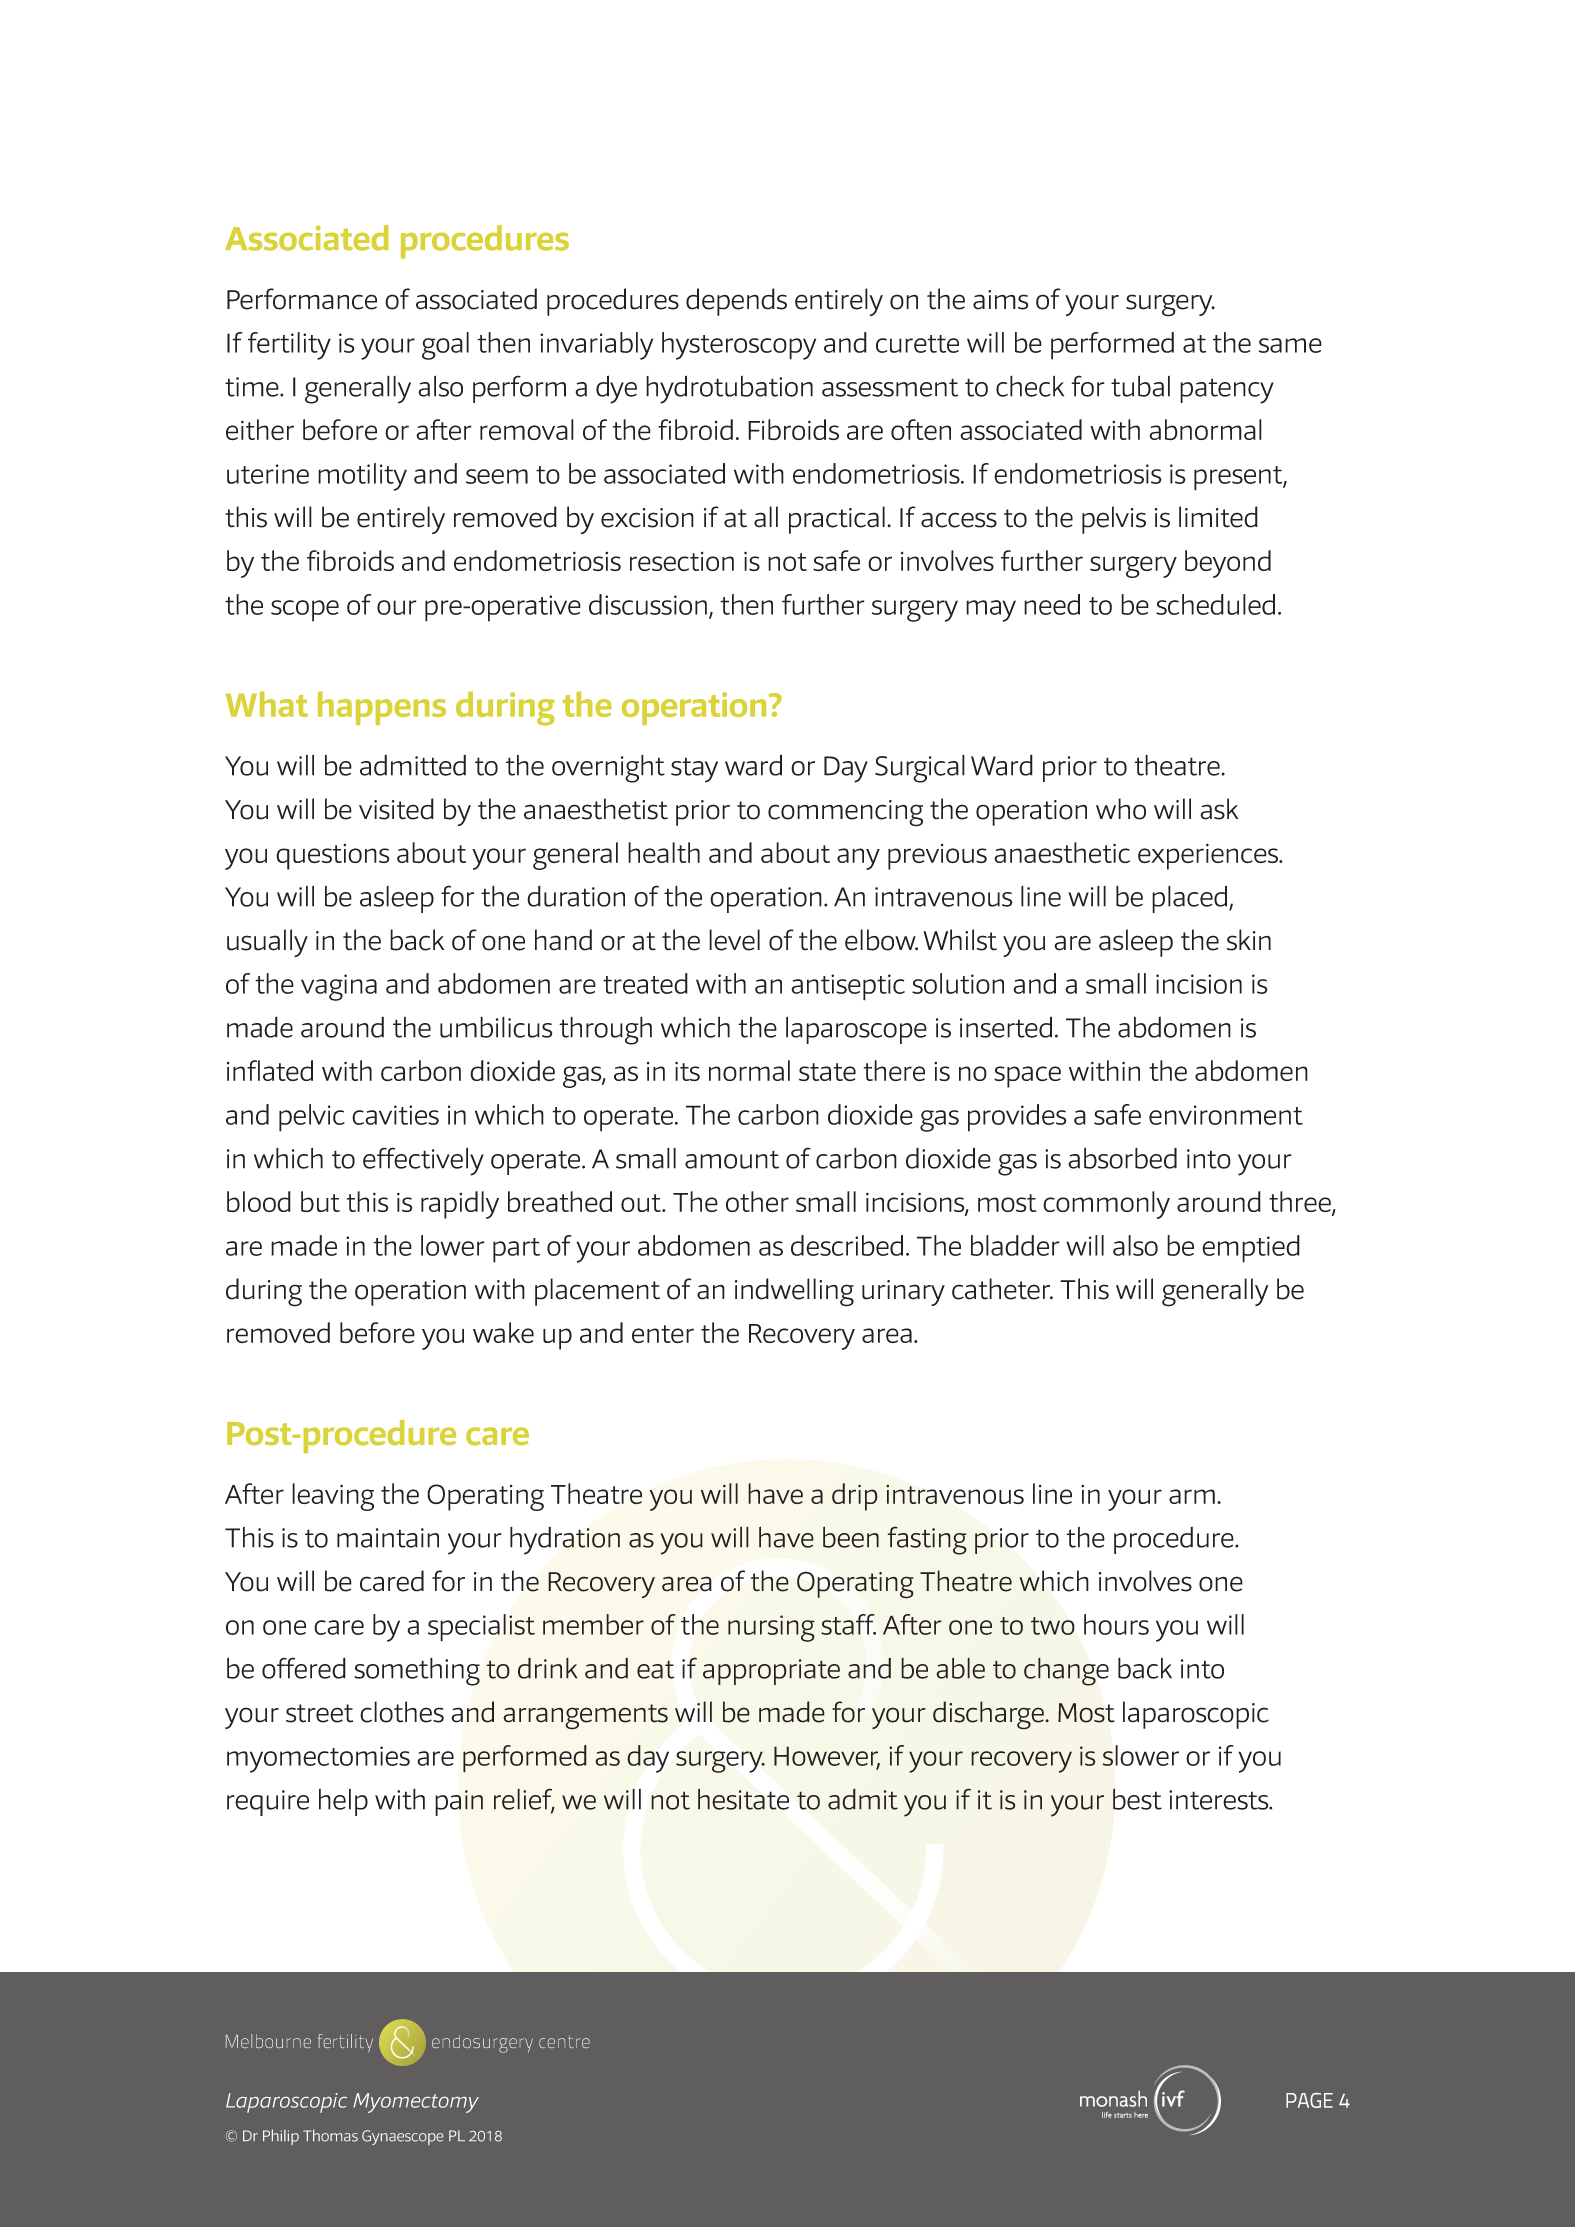 This screenshot has height=2227, width=1575. What do you see at coordinates (1191, 899) in the screenshot?
I see `placed` at bounding box center [1191, 899].
